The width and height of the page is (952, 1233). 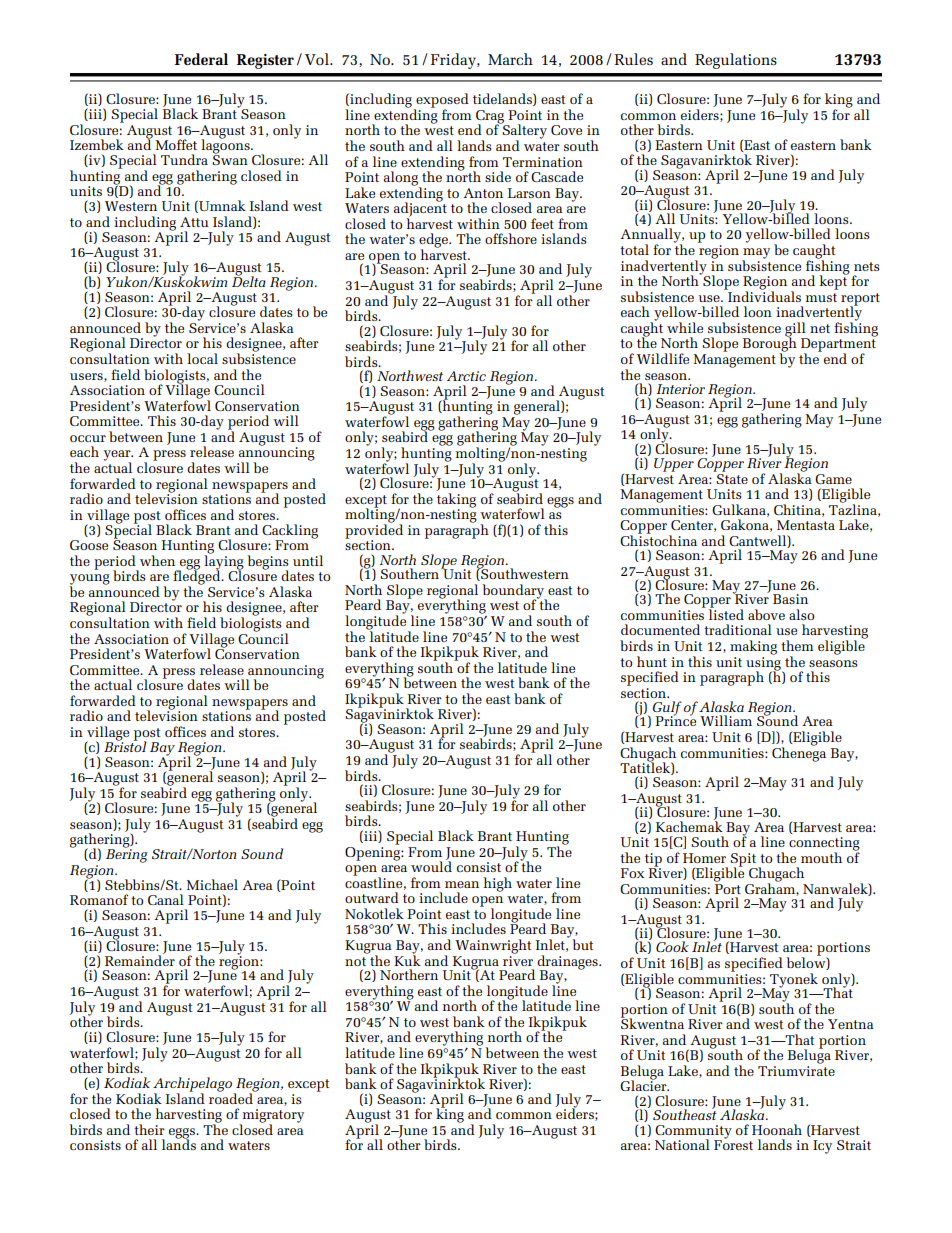 I want to click on Spit, so click(x=744, y=861).
